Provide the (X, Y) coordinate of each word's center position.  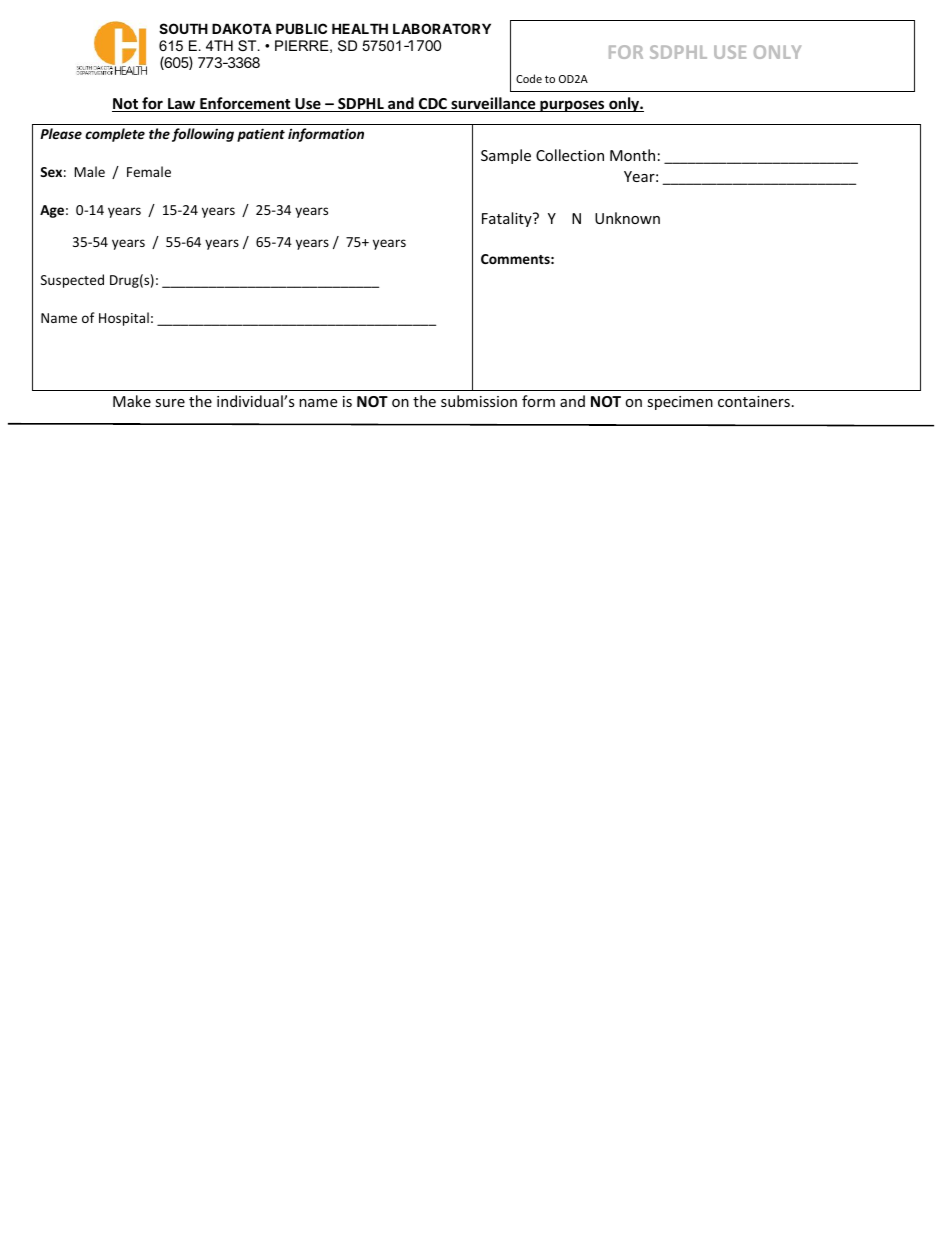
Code (529, 78)
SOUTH (183, 28)
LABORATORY (442, 28)
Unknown (627, 218)
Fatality (508, 219)
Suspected (72, 281)
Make (132, 401)
